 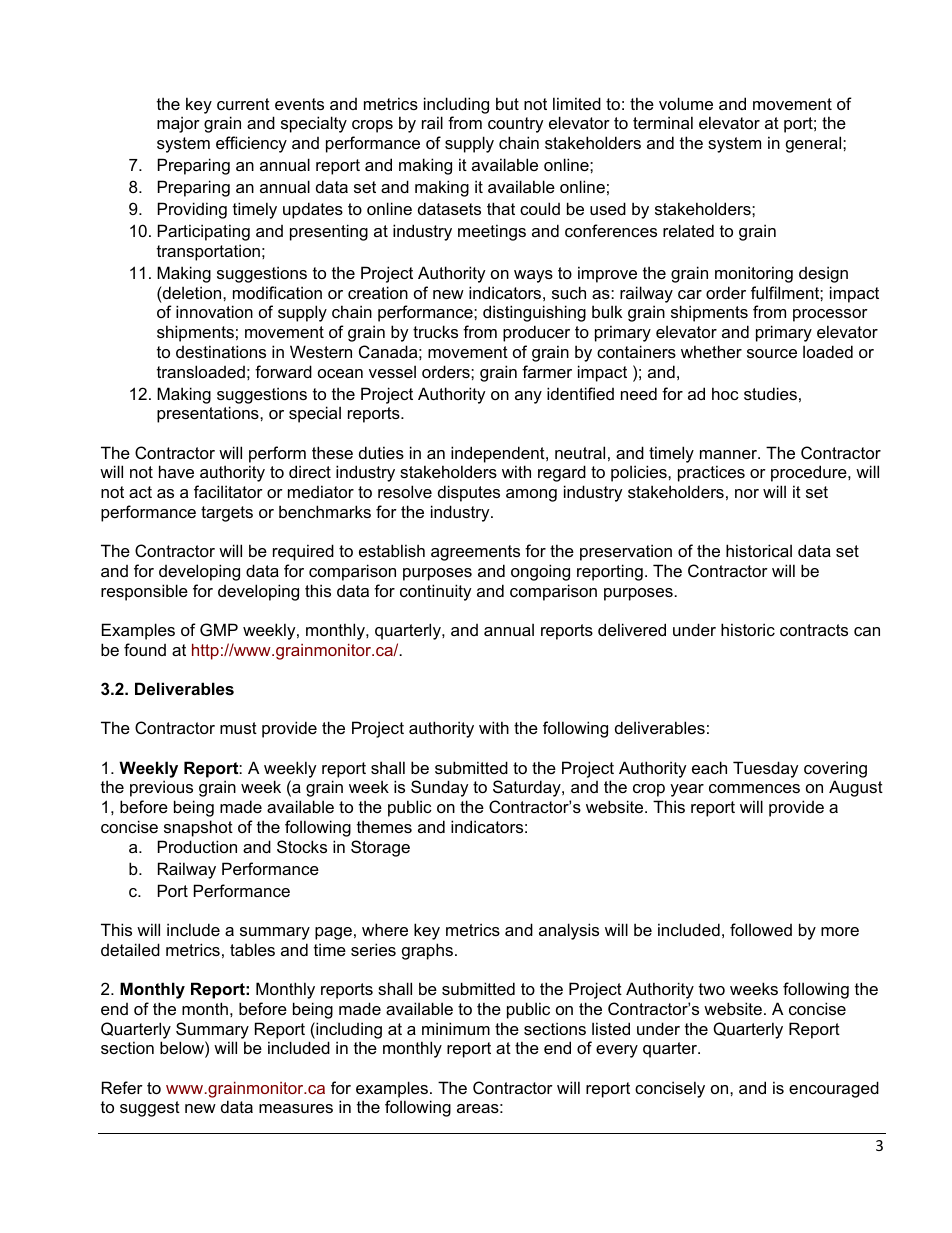 What do you see at coordinates (197, 846) in the screenshot?
I see `Production` at bounding box center [197, 846].
